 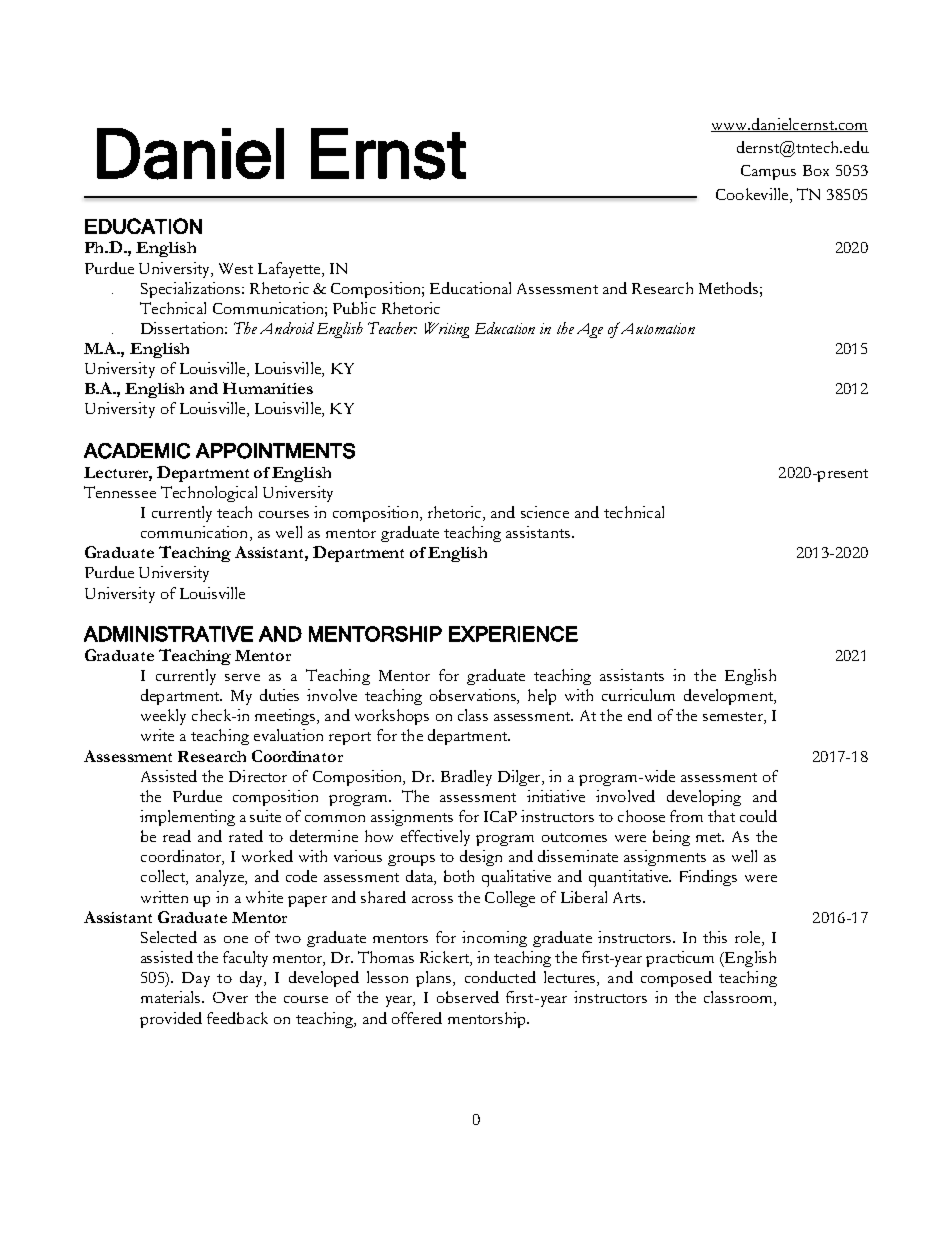 What do you see at coordinates (290, 270) in the document?
I see `Lafayette` at bounding box center [290, 270].
